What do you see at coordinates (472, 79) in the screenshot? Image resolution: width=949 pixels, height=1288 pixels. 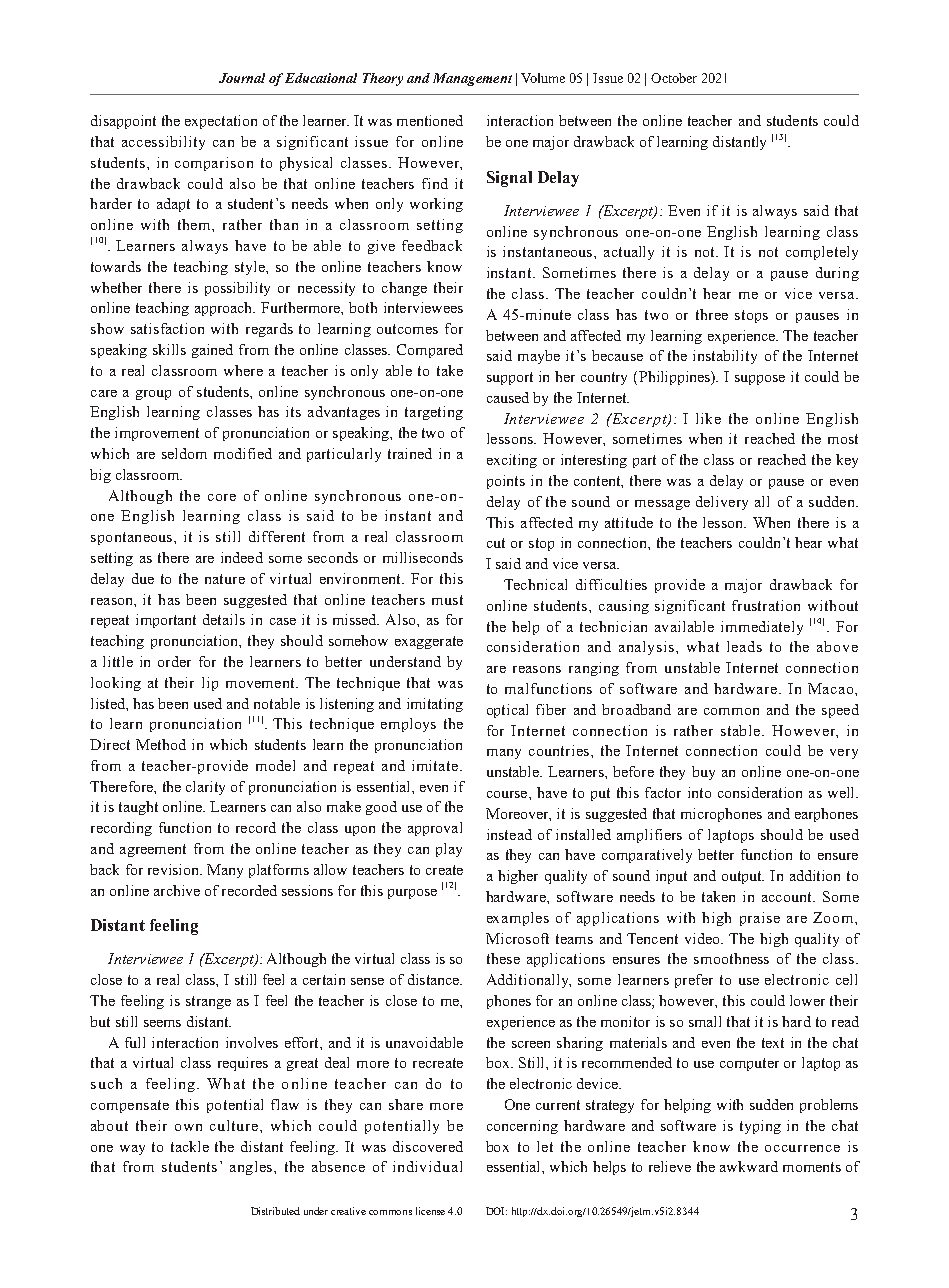 I see `Management` at bounding box center [472, 79].
